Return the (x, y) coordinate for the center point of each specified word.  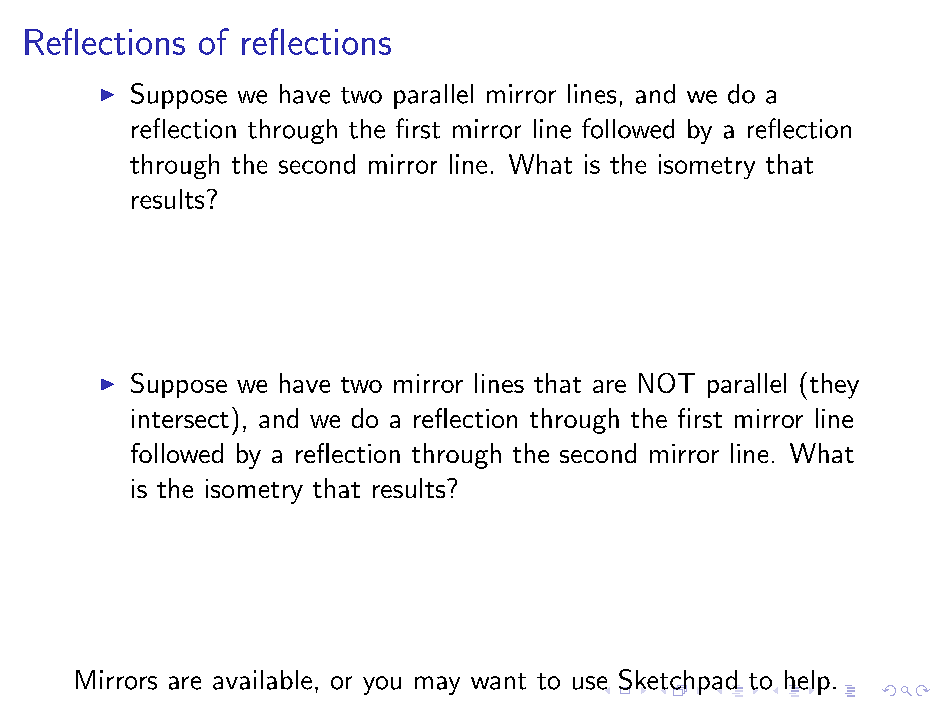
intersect (180, 418)
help (807, 682)
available (262, 680)
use (590, 683)
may (437, 685)
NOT (667, 383)
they (834, 386)
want (498, 681)
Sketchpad (679, 682)
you (382, 685)
